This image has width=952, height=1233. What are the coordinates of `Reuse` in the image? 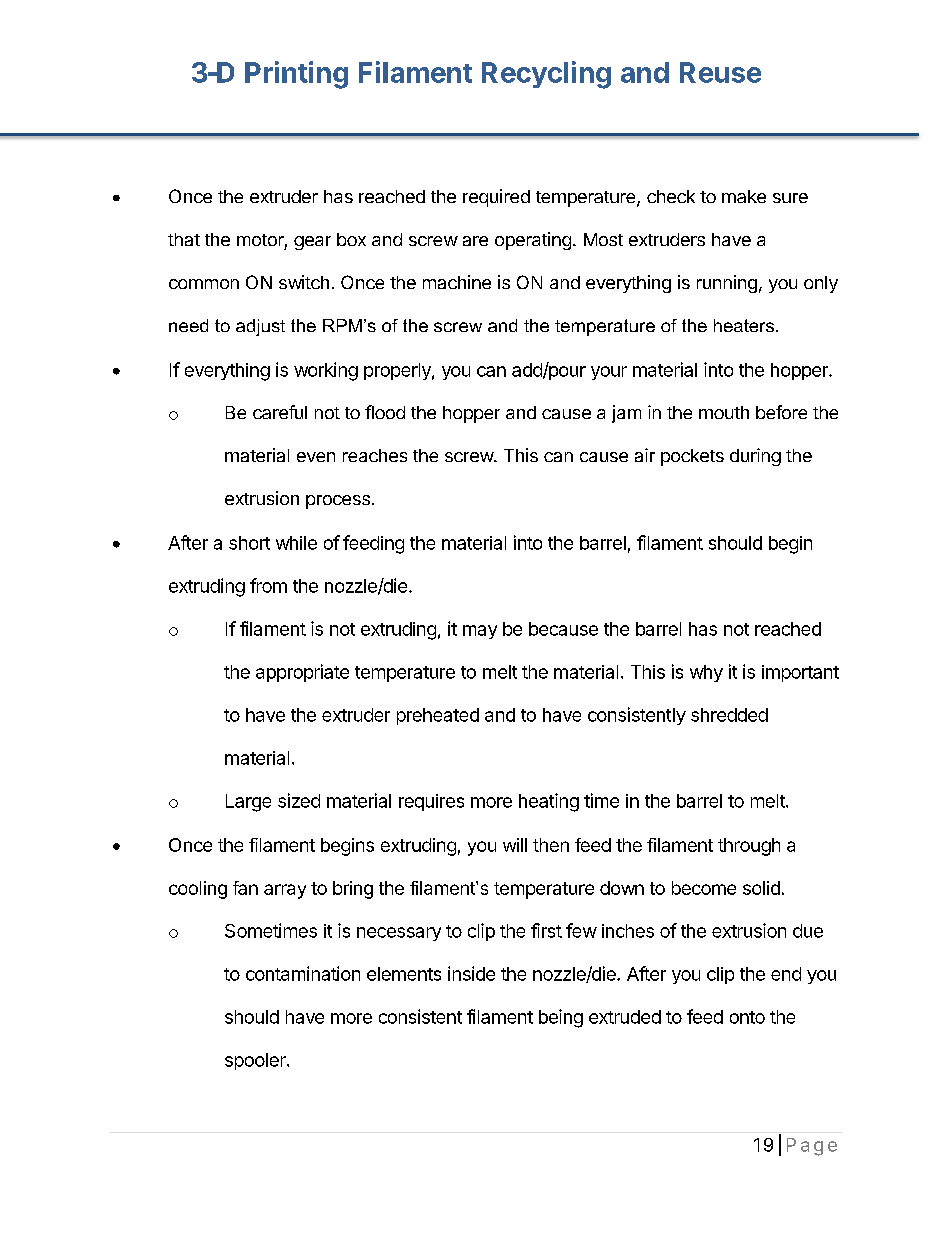 It's located at (720, 72).
